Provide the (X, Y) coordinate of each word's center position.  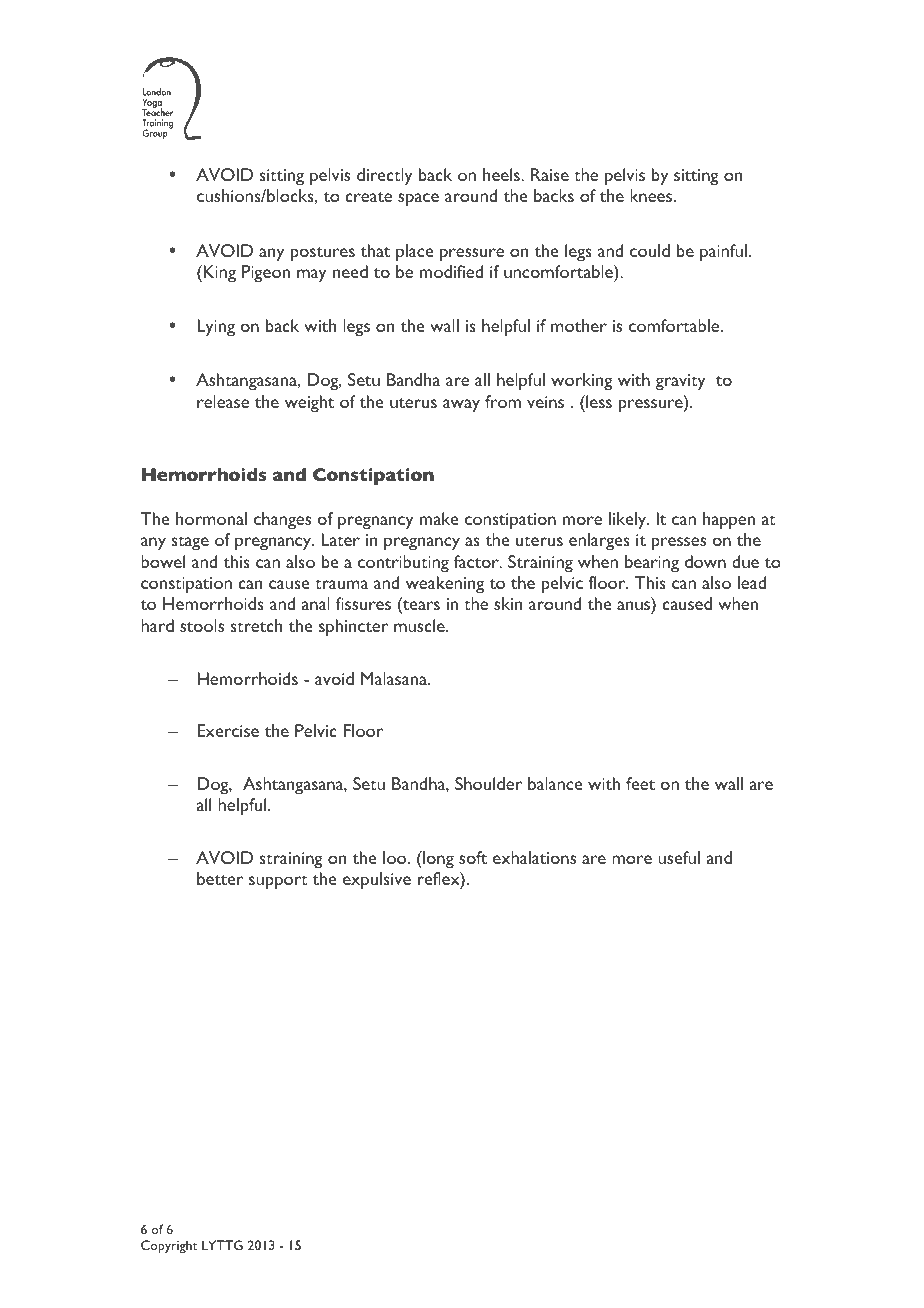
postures (323, 254)
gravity (681, 382)
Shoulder (488, 783)
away (461, 406)
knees (652, 195)
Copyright (169, 1246)
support (278, 882)
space (418, 200)
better (220, 878)
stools (202, 625)
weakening (445, 585)
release (223, 401)
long (437, 860)
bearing (652, 563)
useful (679, 857)
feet (640, 783)
